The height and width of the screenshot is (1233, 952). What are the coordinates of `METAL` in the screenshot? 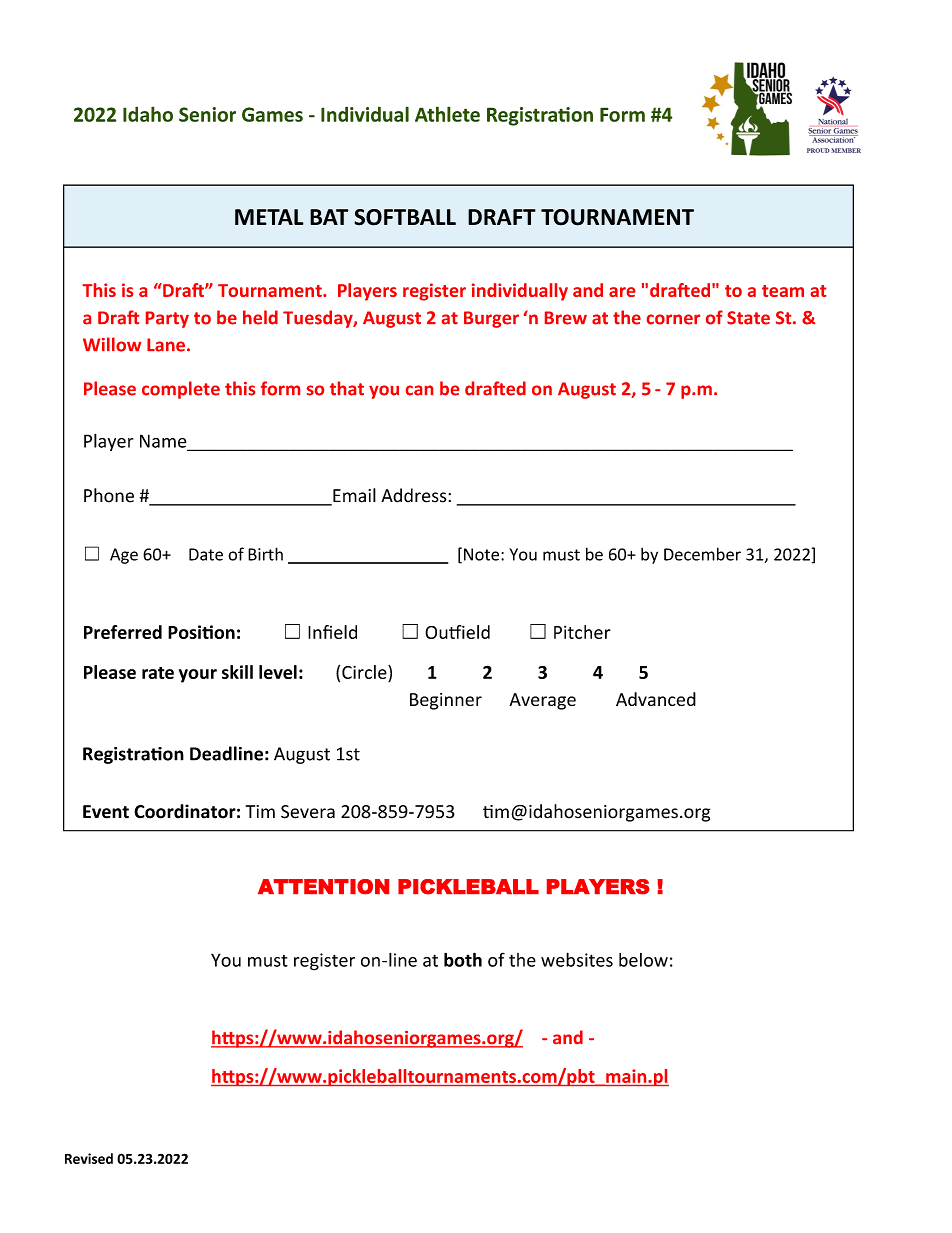 It's located at (269, 217).
